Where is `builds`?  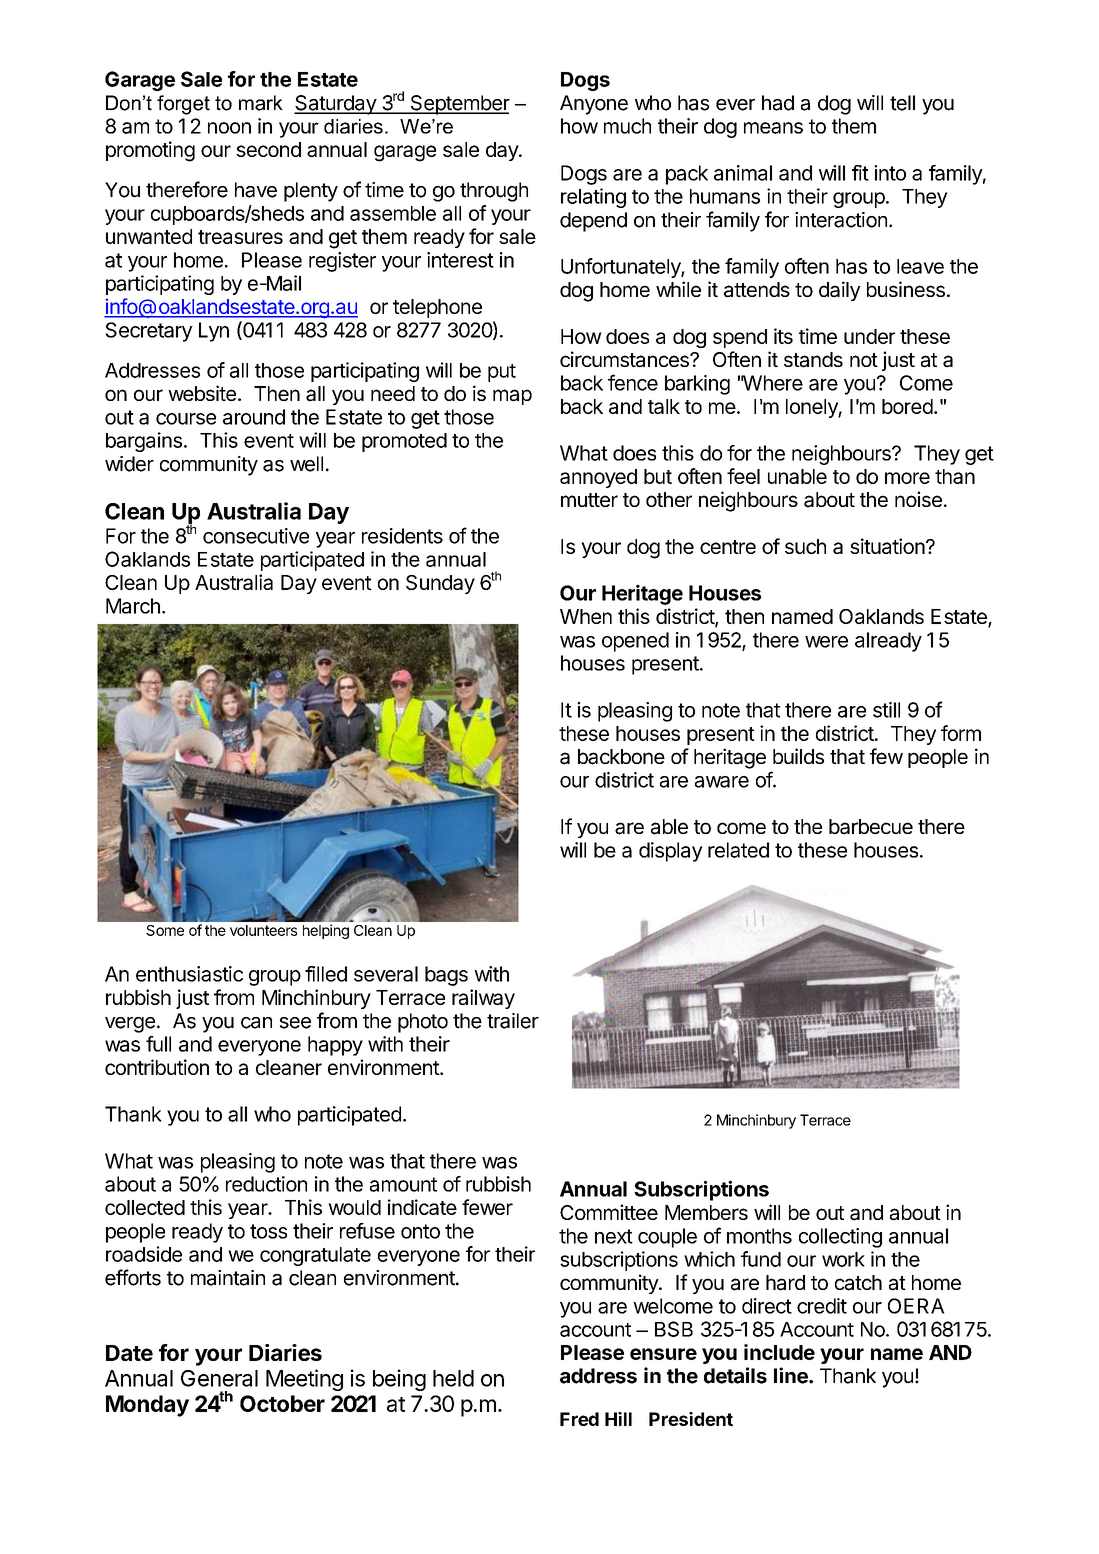 builds is located at coordinates (798, 756).
